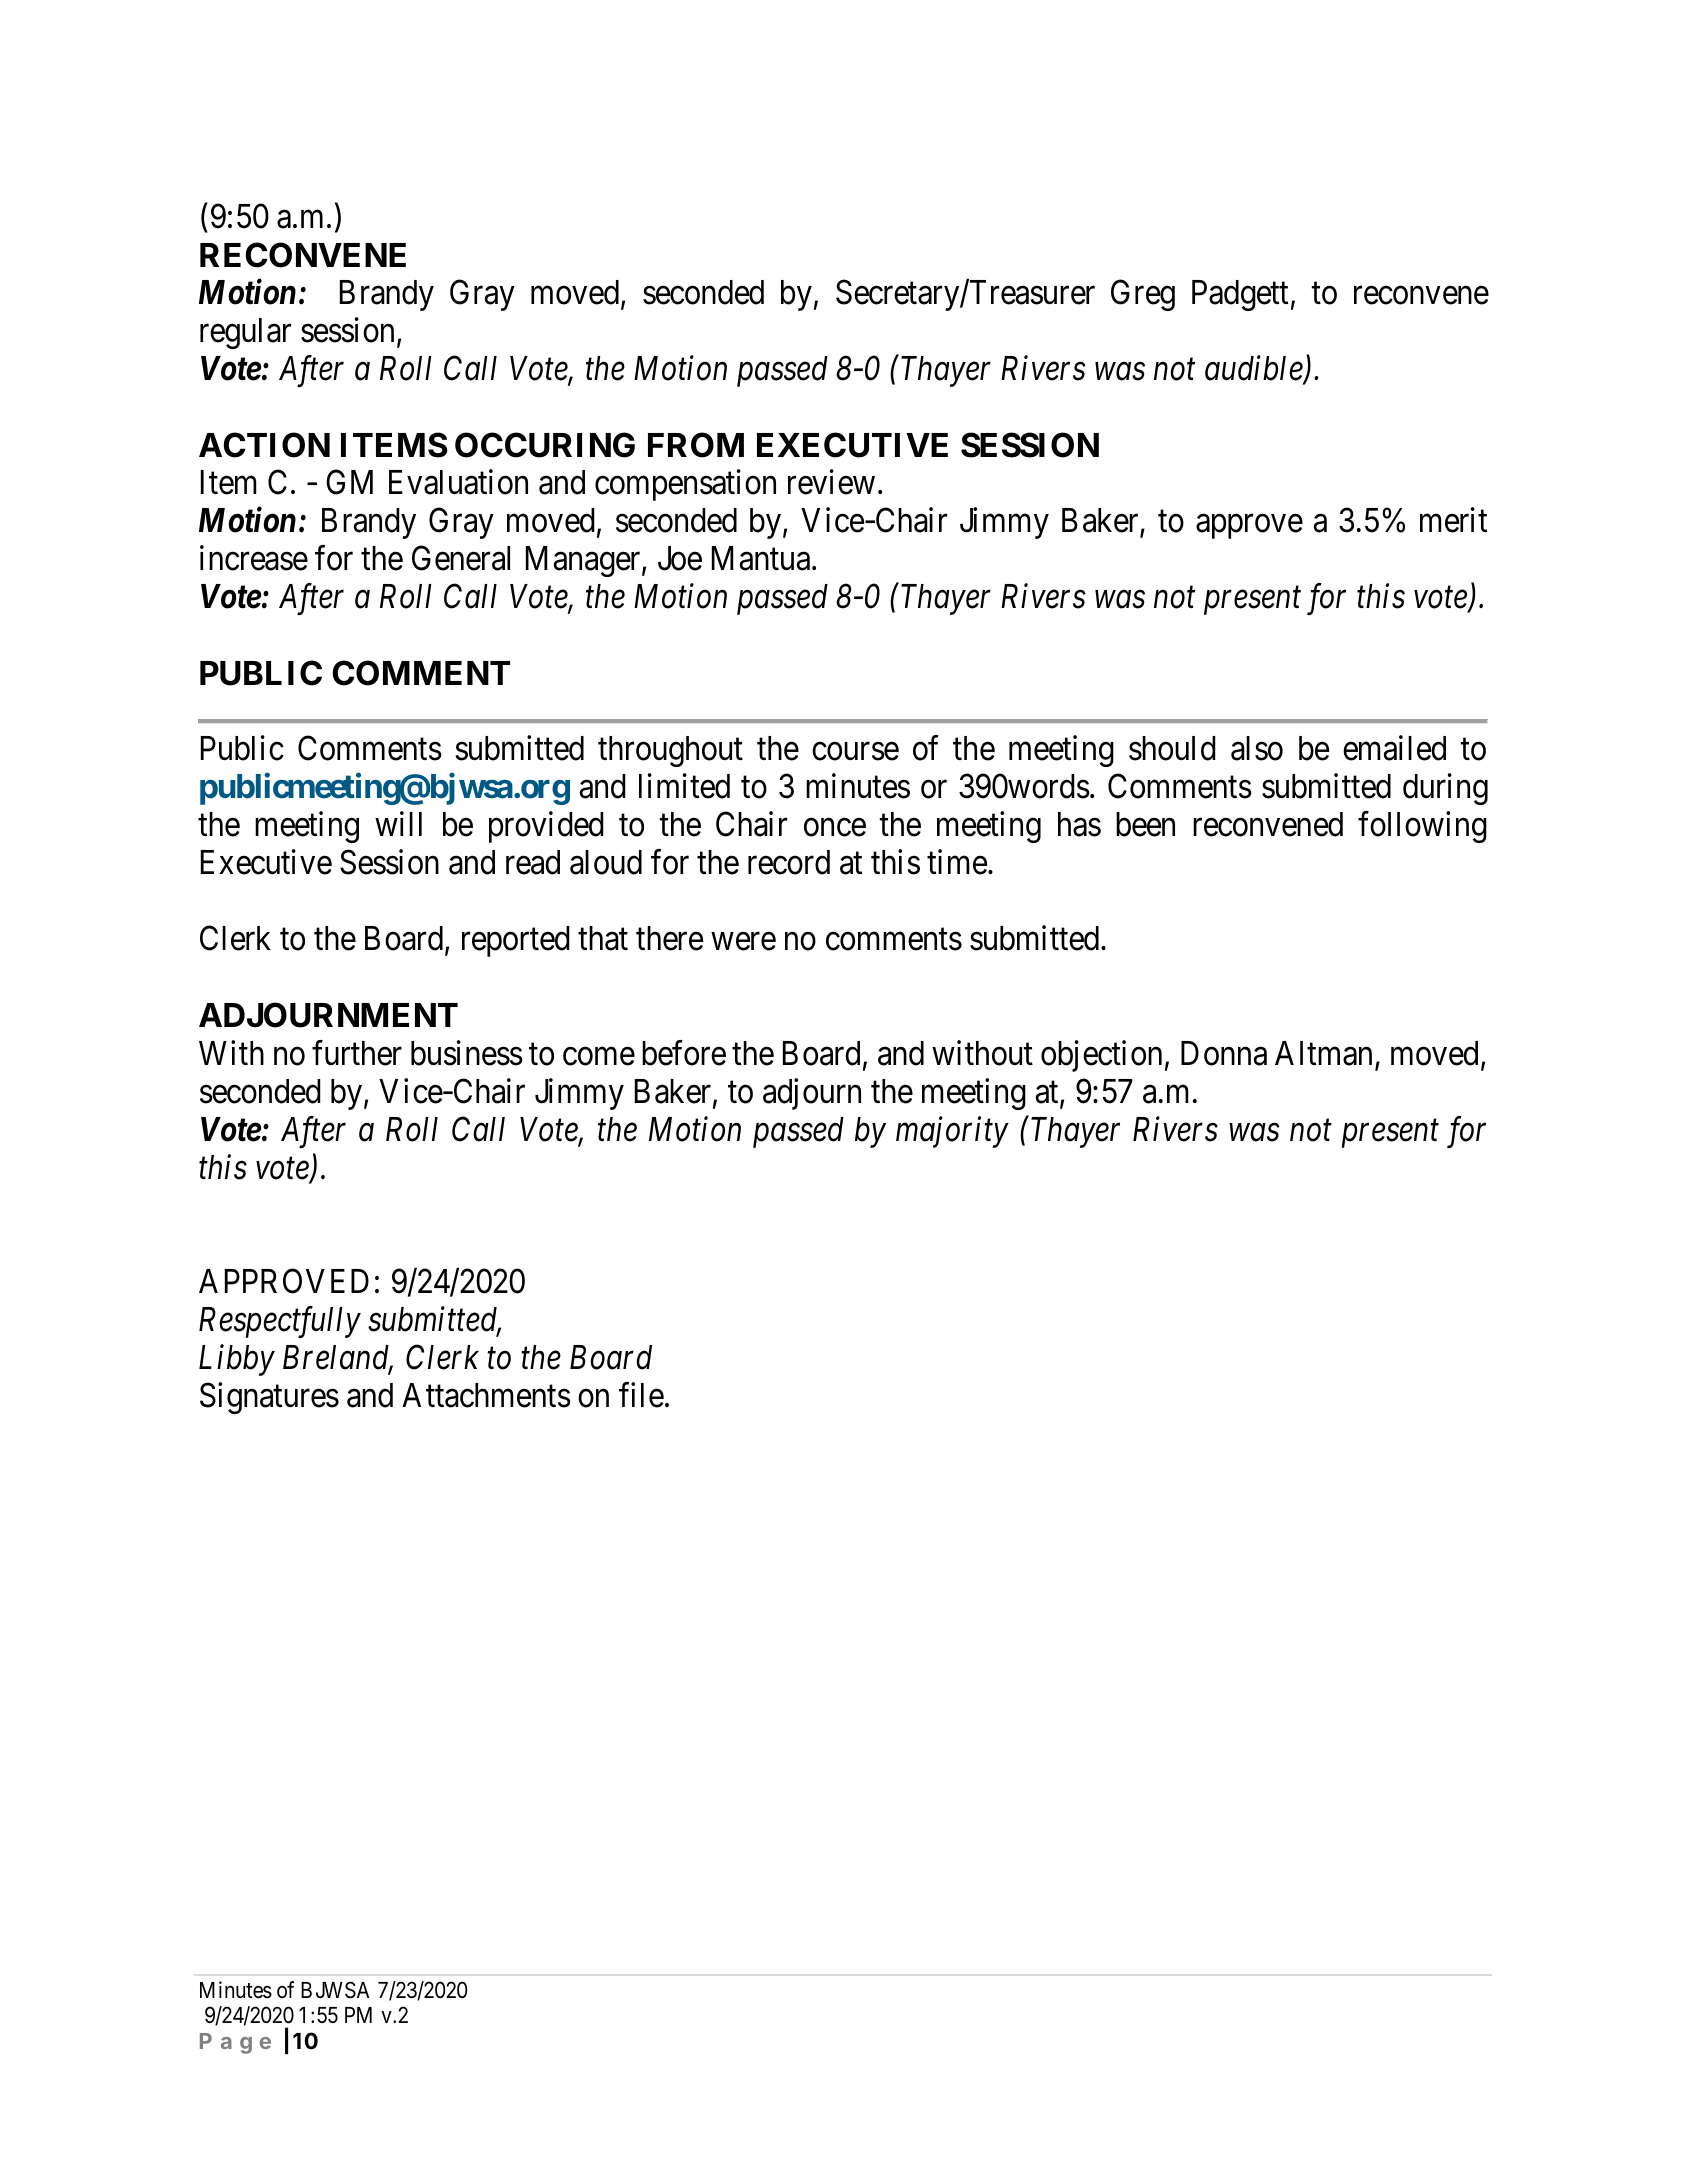 This document has height=2182, width=1686. I want to click on audible, so click(1255, 369).
